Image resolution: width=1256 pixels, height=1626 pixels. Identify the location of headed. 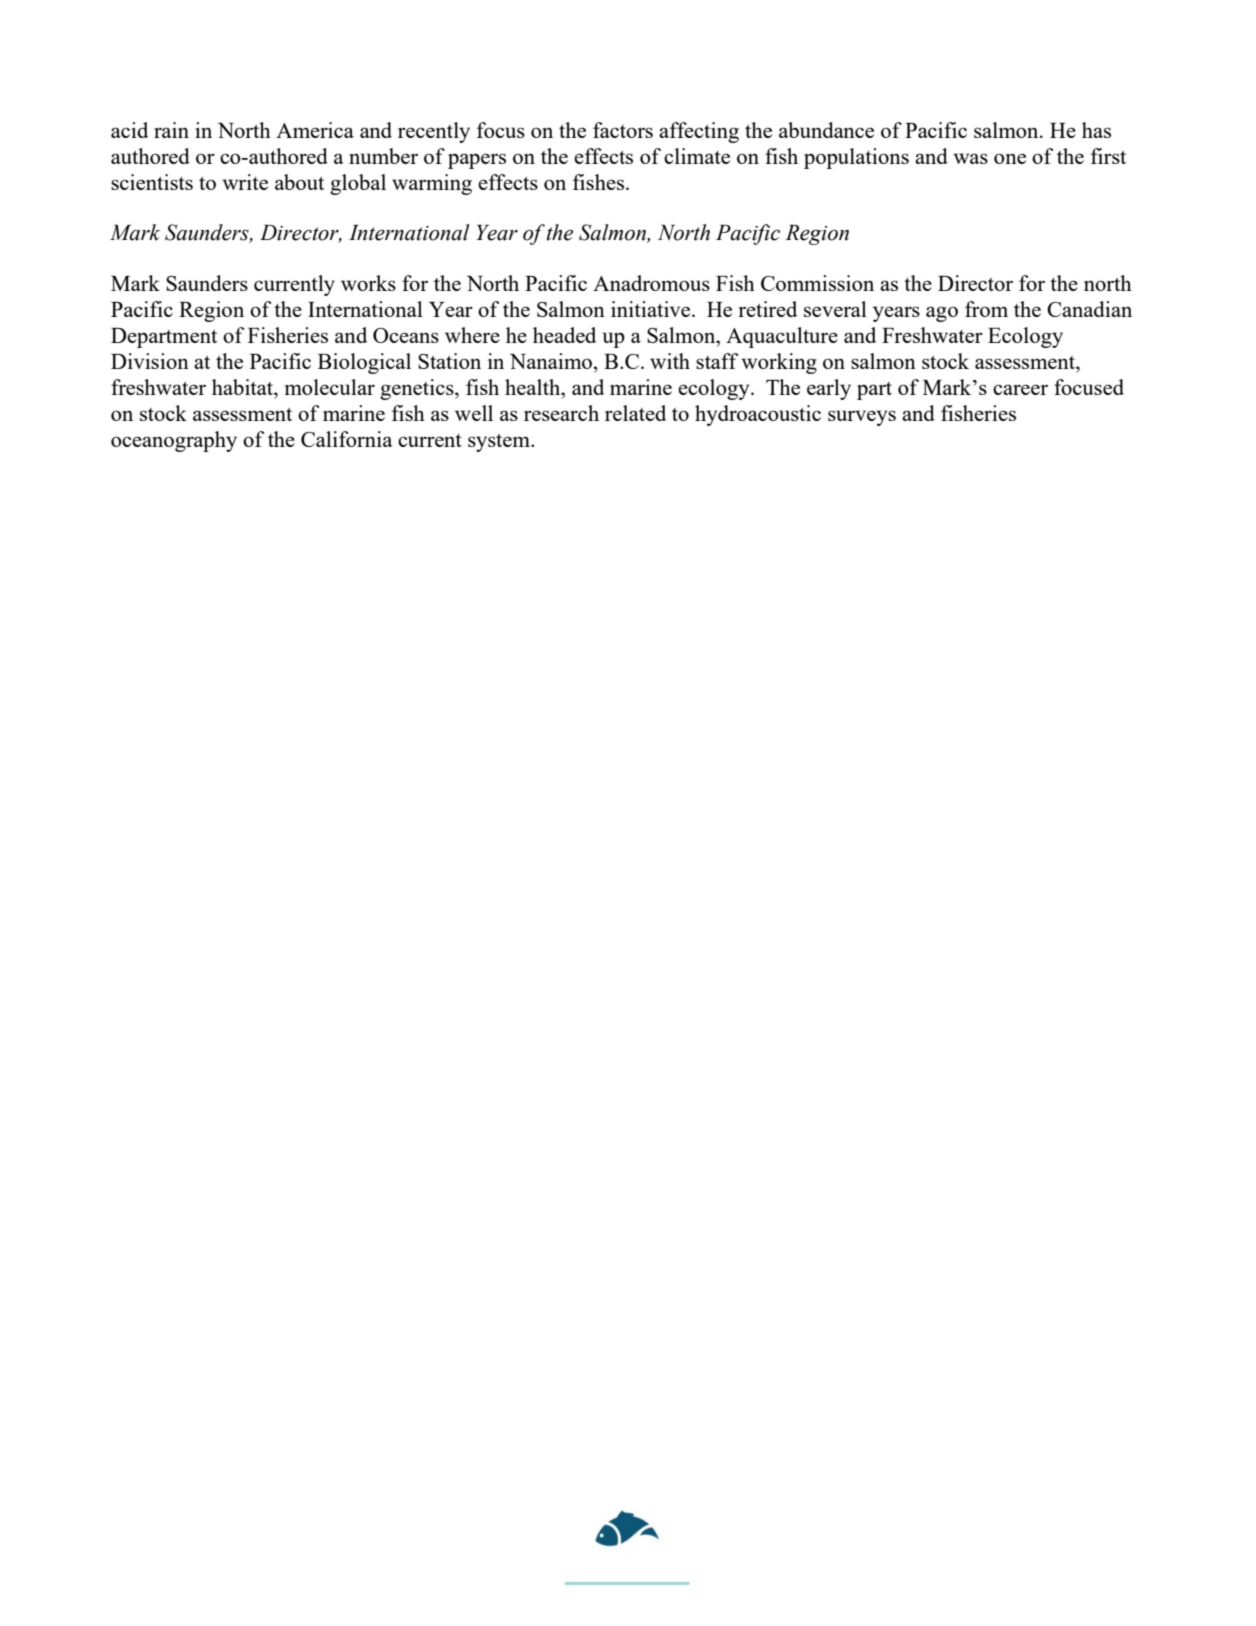
(564, 335).
